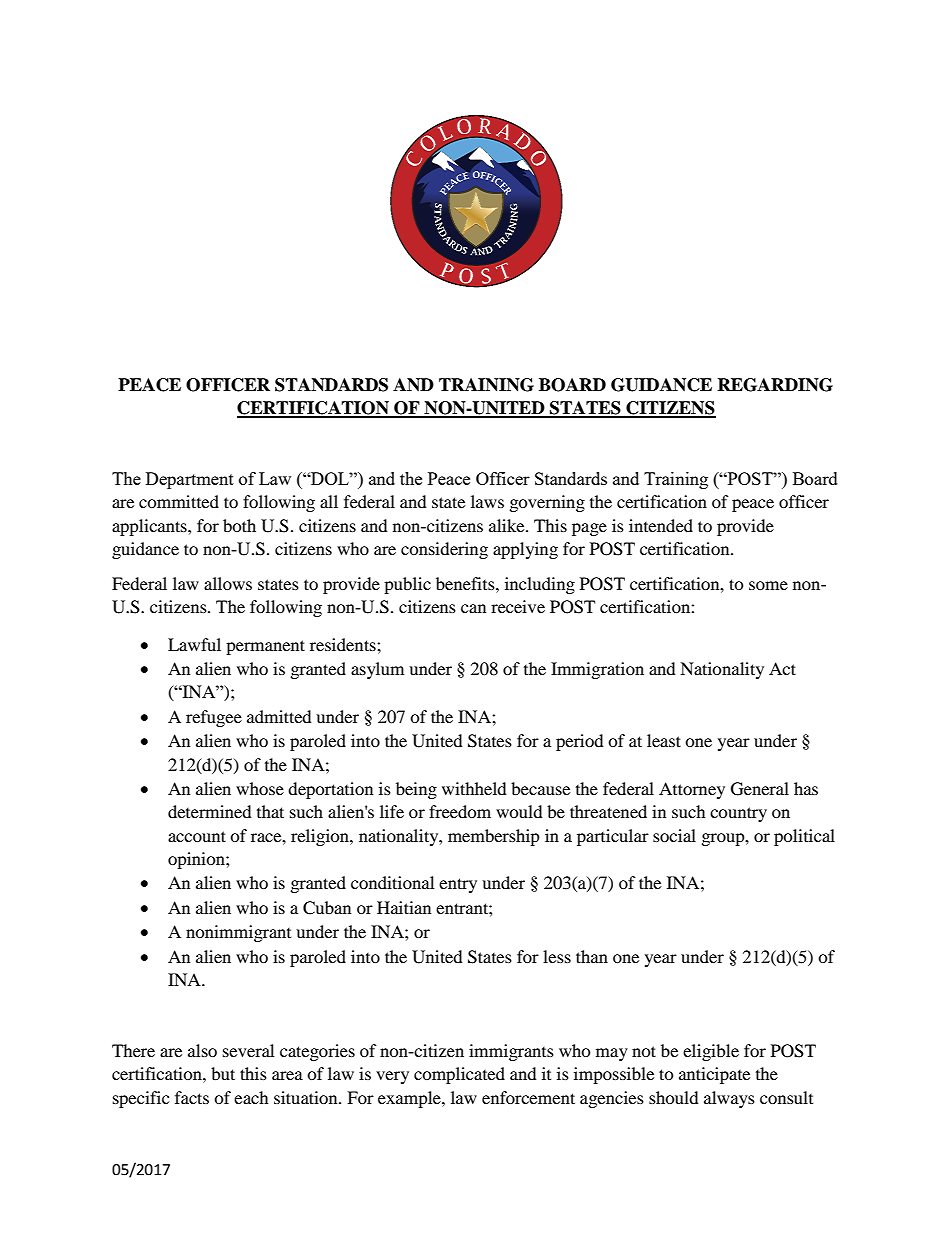 This screenshot has height=1233, width=952. Describe the element at coordinates (223, 1073) in the screenshot. I see `but` at that location.
